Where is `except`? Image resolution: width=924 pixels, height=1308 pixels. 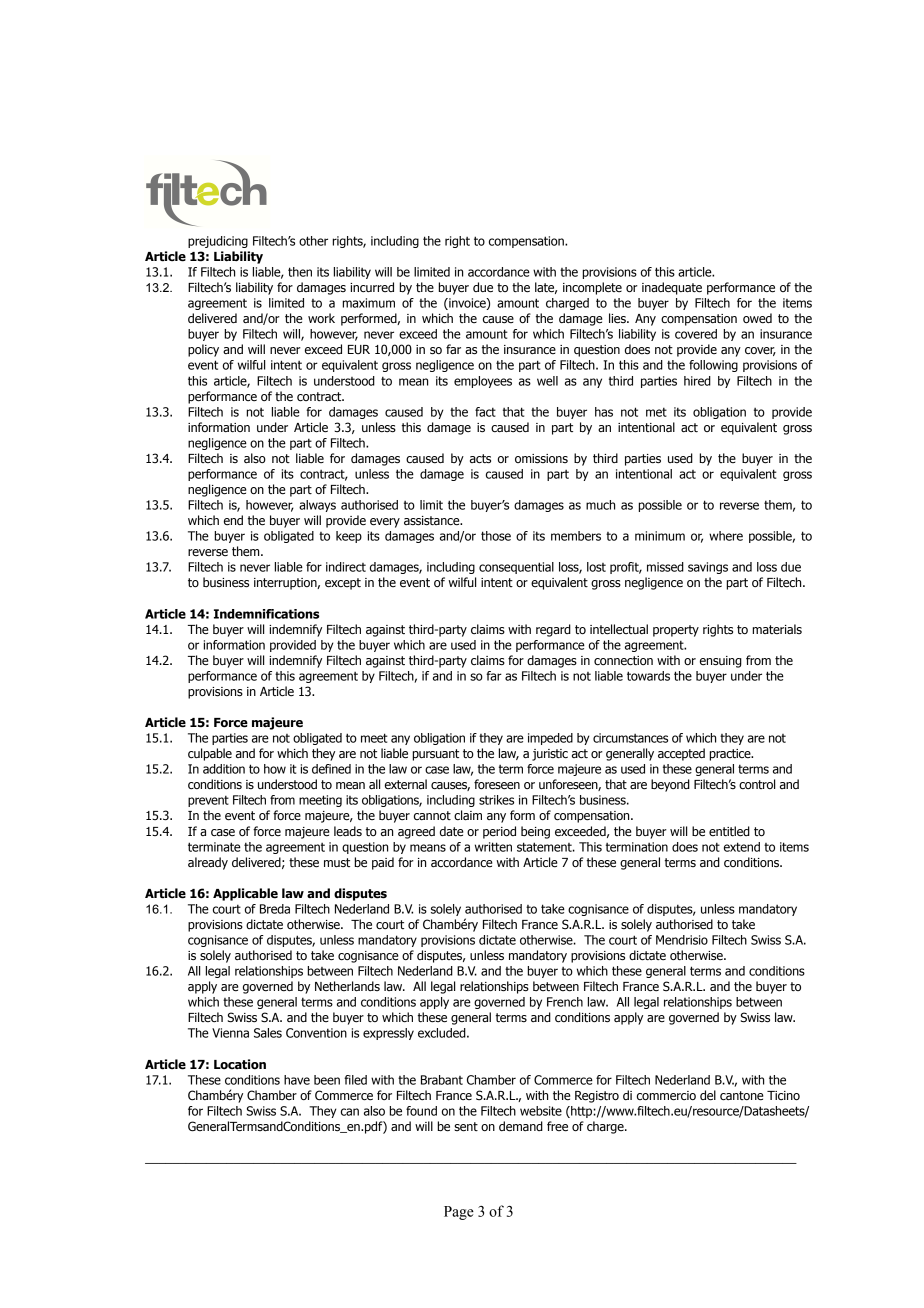 except is located at coordinates (343, 584).
